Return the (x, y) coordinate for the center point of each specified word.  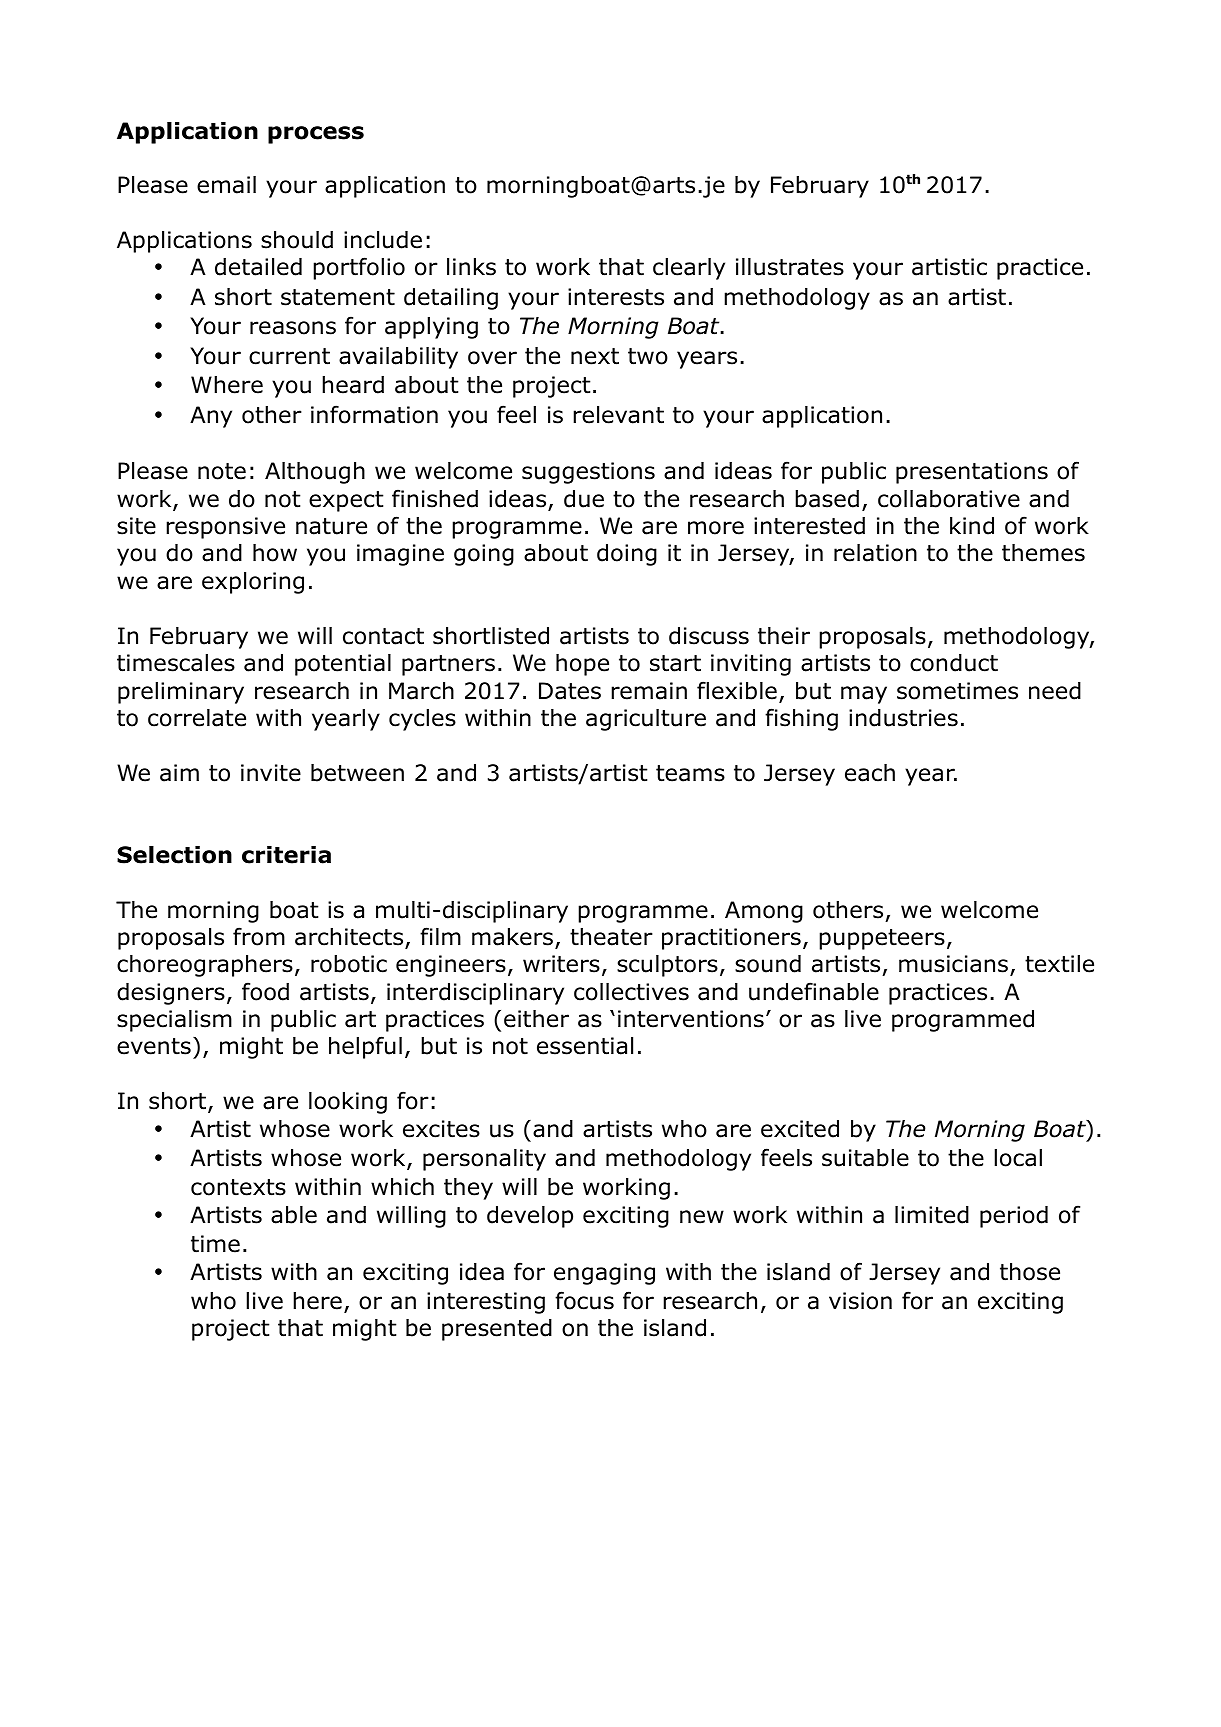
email (226, 185)
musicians (955, 965)
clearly (689, 269)
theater (611, 937)
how (275, 553)
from (259, 936)
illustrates (790, 267)
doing (627, 555)
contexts (238, 1187)
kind (972, 526)
